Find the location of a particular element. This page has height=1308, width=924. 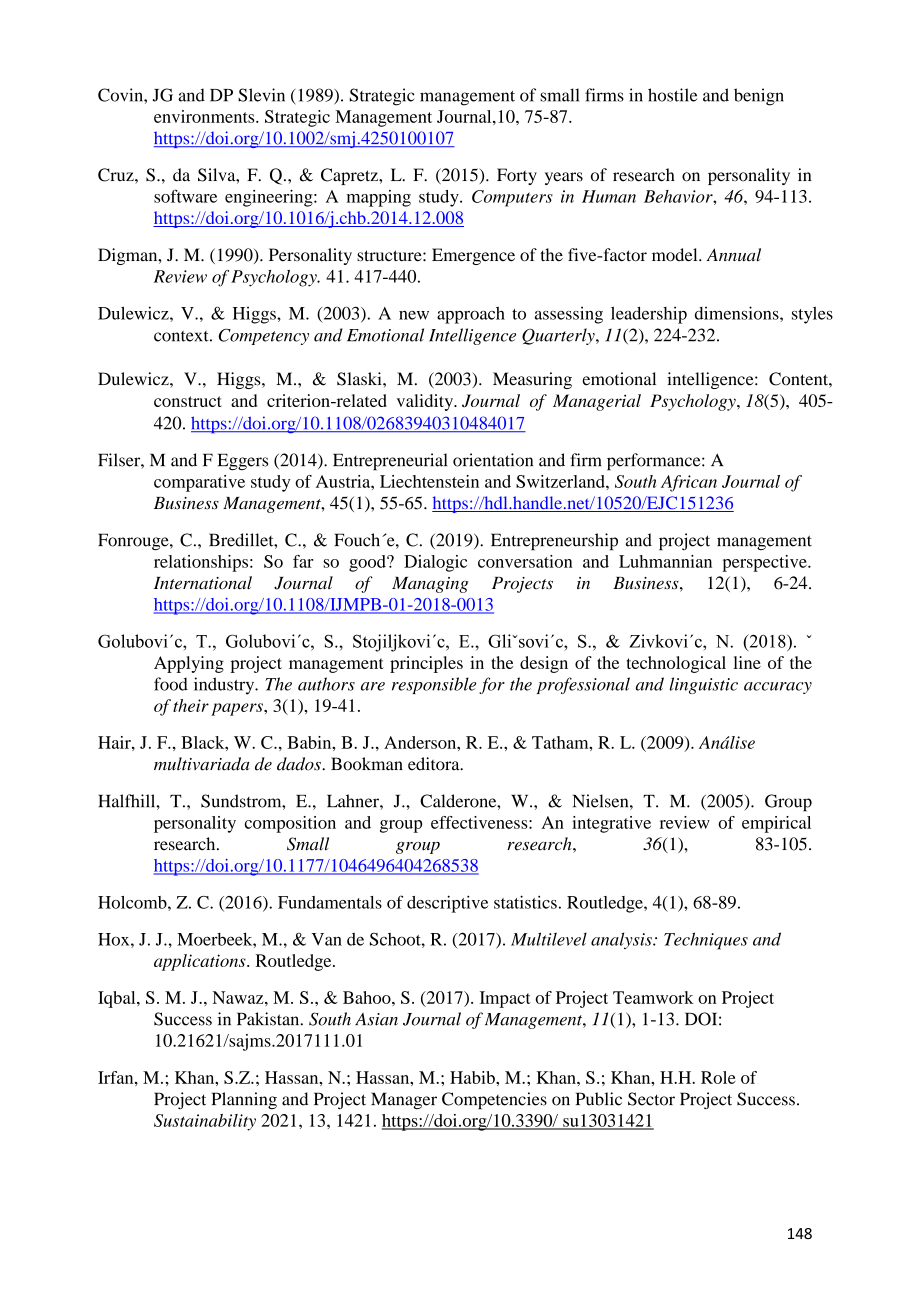

African is located at coordinates (689, 483).
